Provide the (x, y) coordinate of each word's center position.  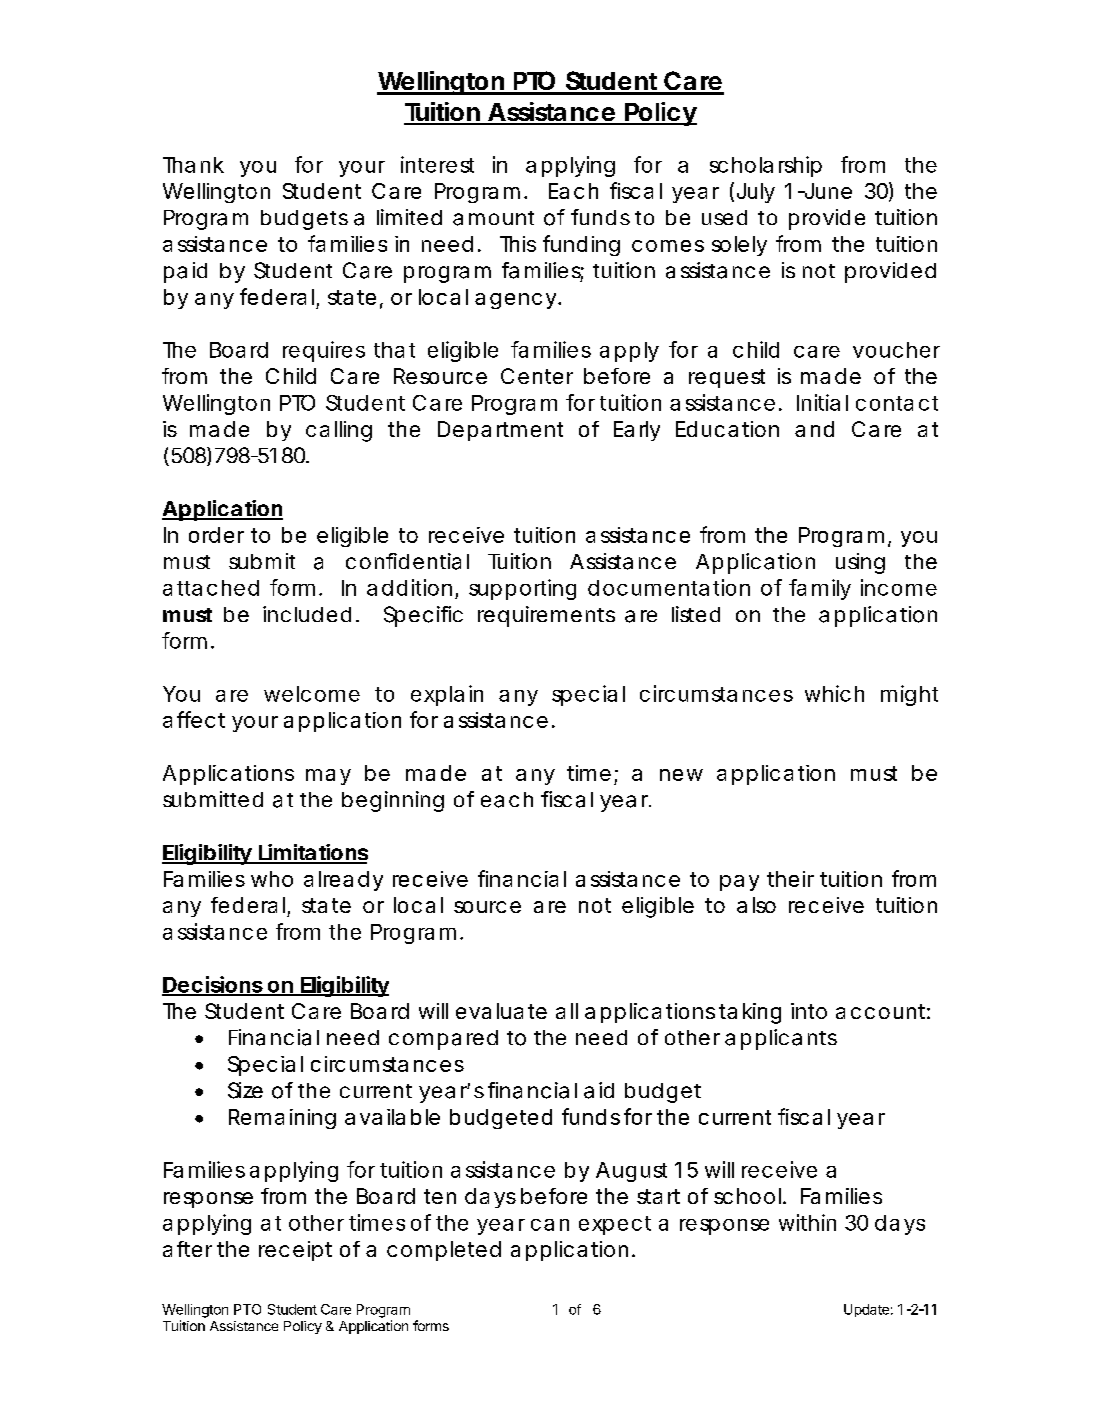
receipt (295, 1251)
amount (493, 218)
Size (245, 1090)
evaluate (501, 1011)
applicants (781, 1039)
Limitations (312, 853)
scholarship (766, 166)
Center (537, 376)
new (681, 775)
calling (339, 431)
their (790, 879)
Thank (193, 165)
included (307, 614)
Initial (822, 402)
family (820, 589)
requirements (546, 616)
